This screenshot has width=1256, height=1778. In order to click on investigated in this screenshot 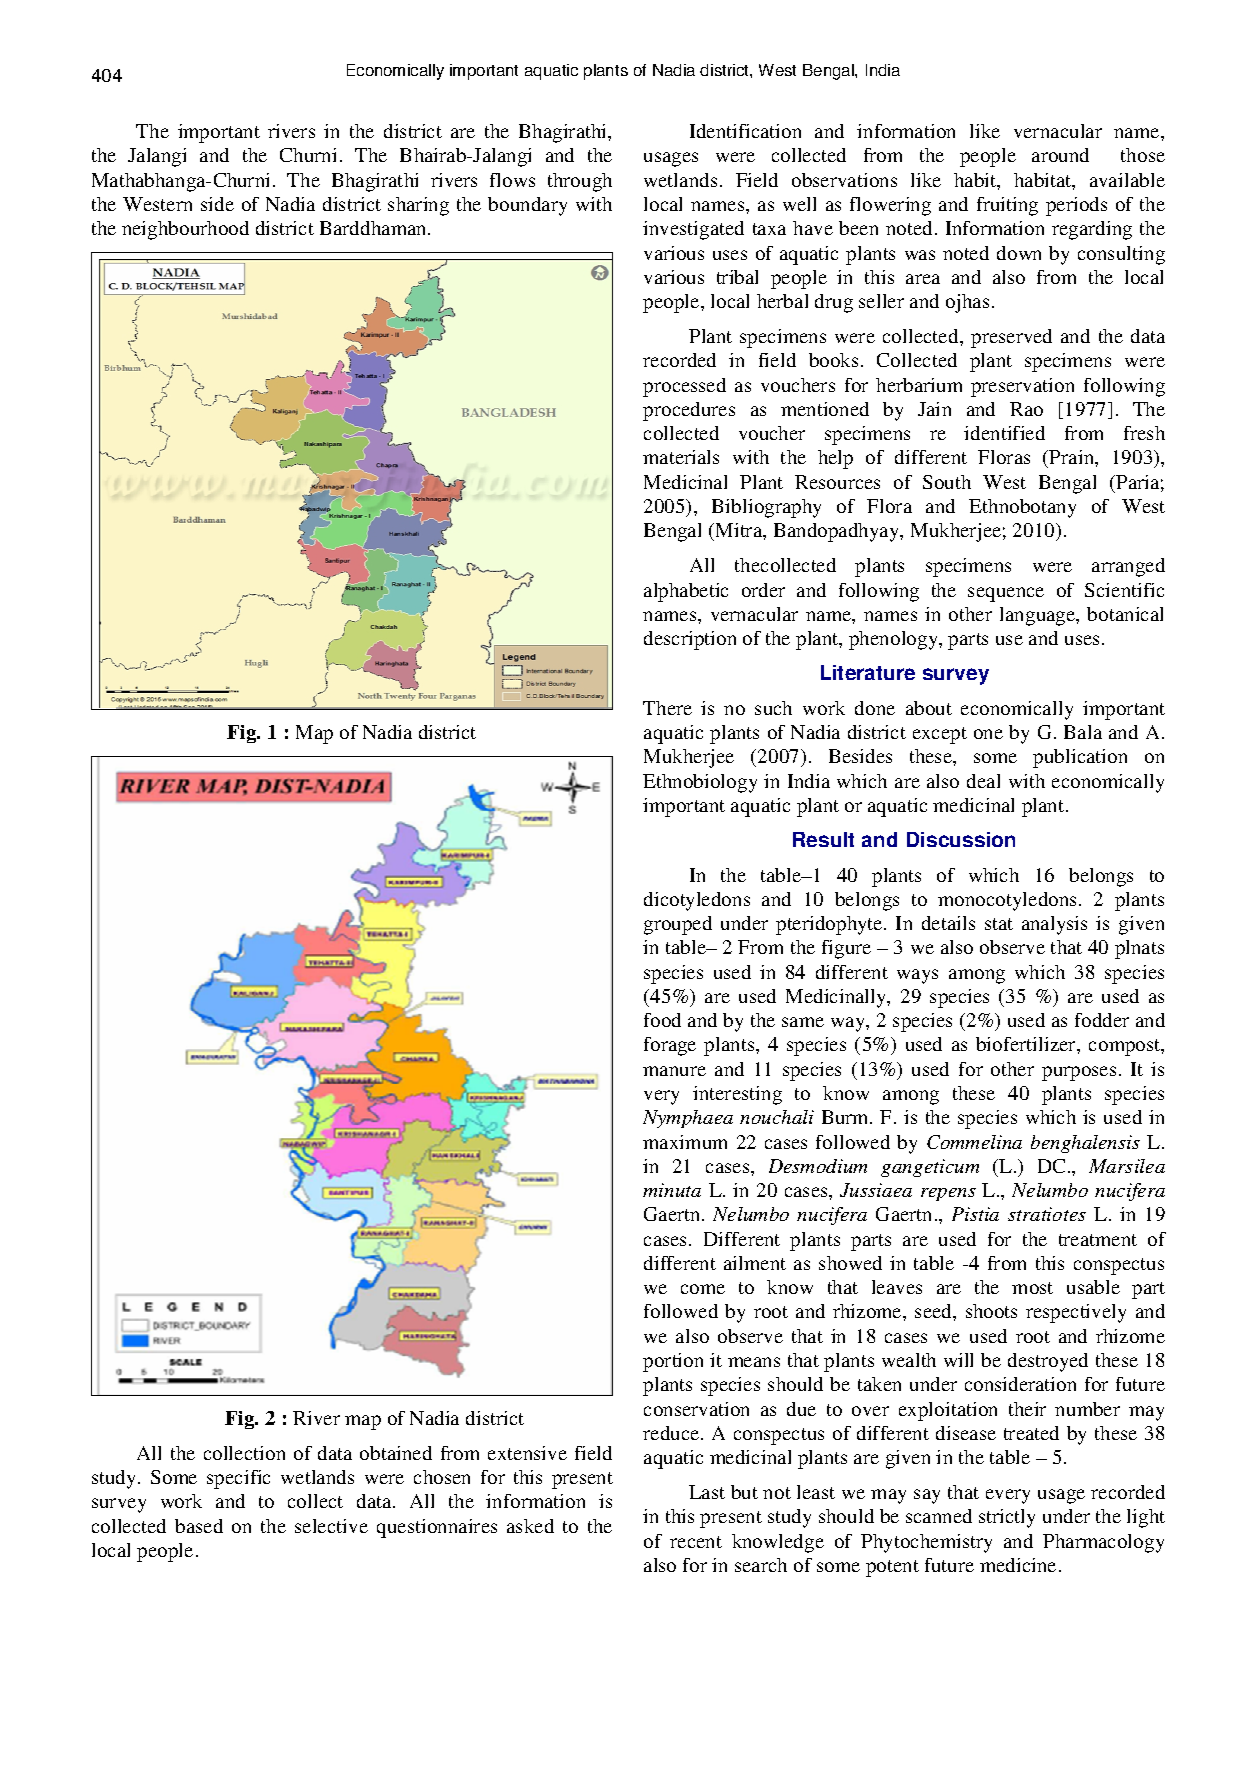, I will do `click(693, 230)`.
